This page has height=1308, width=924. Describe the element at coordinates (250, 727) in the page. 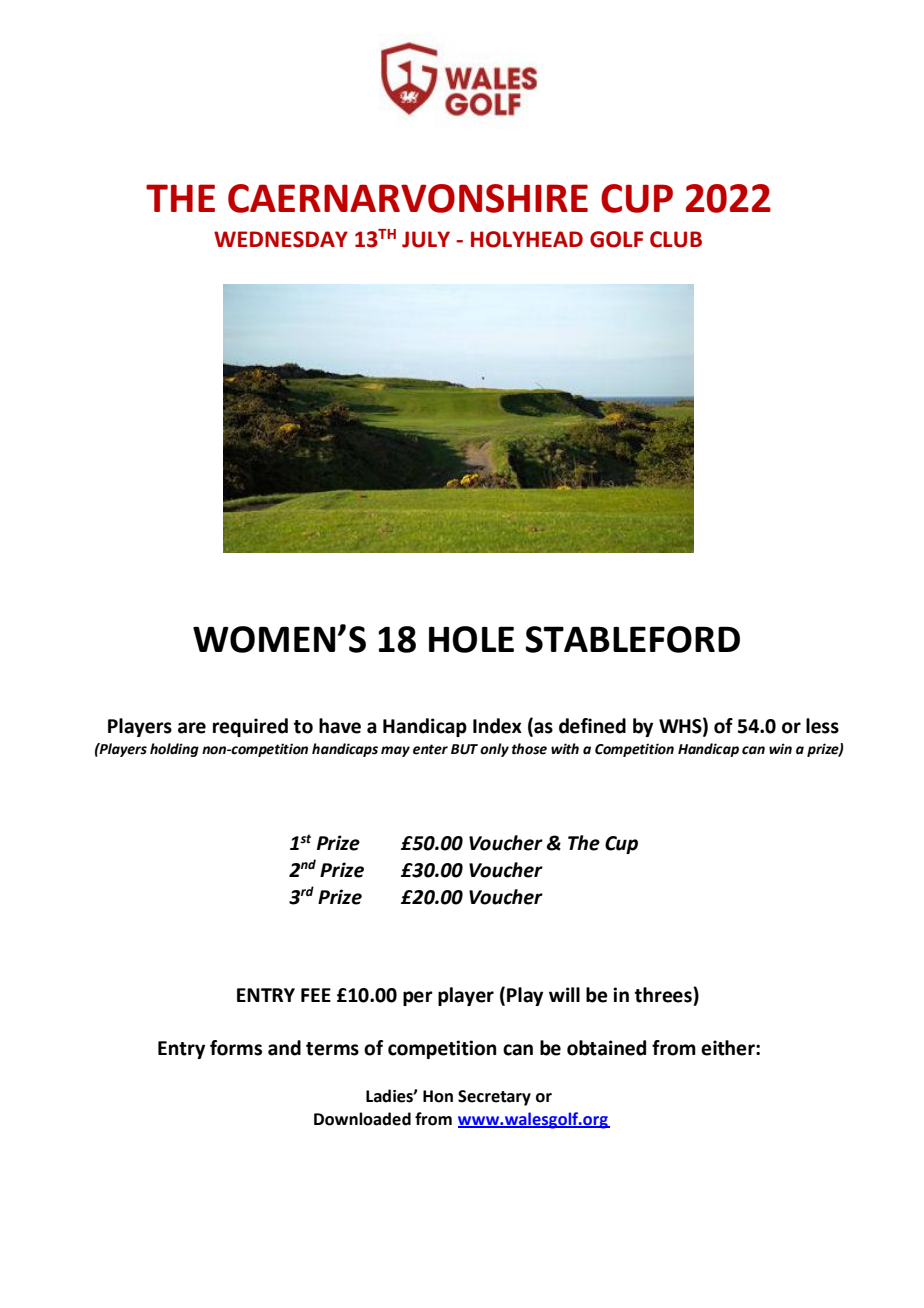

I see `required` at that location.
